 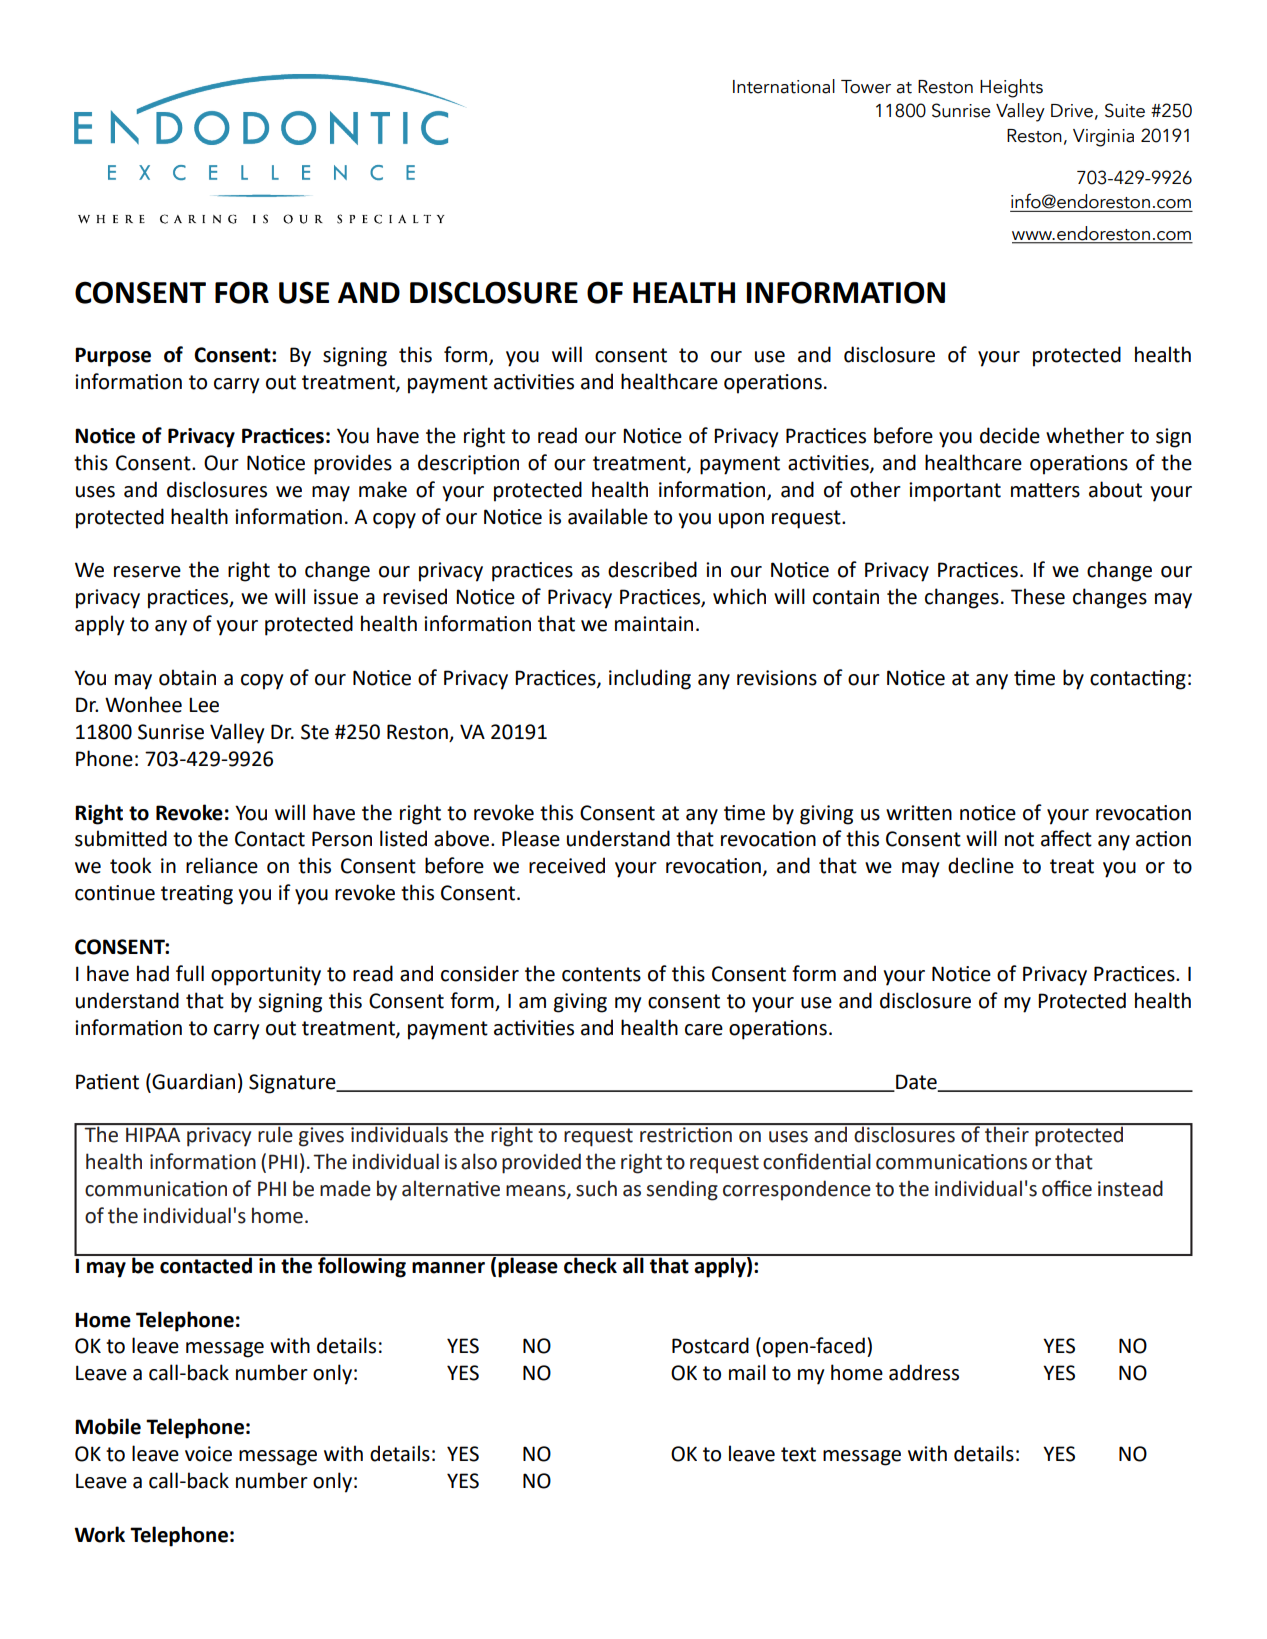 I want to click on full, so click(x=190, y=973).
